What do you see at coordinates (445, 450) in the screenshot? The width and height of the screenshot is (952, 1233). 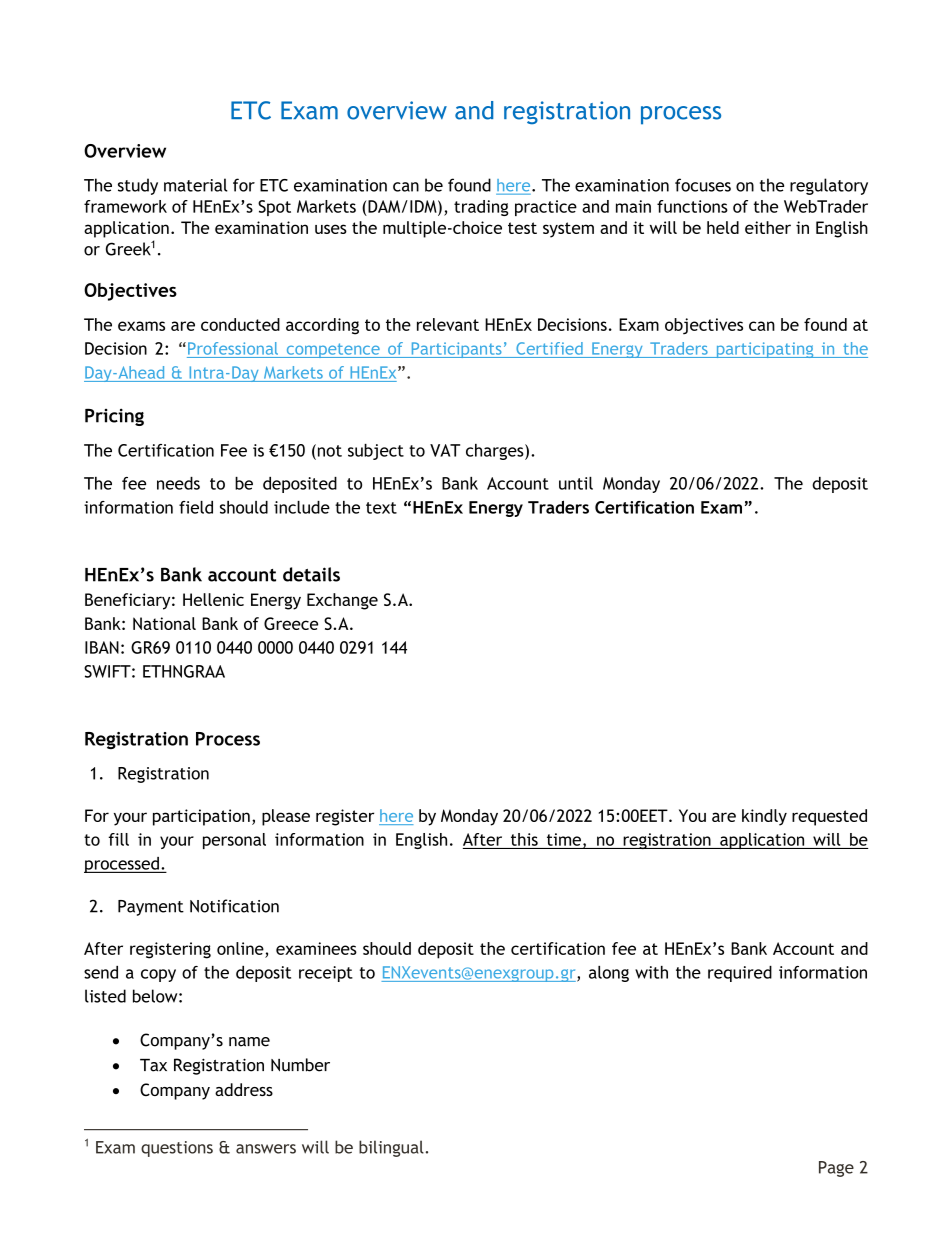 I see `VAT` at bounding box center [445, 450].
